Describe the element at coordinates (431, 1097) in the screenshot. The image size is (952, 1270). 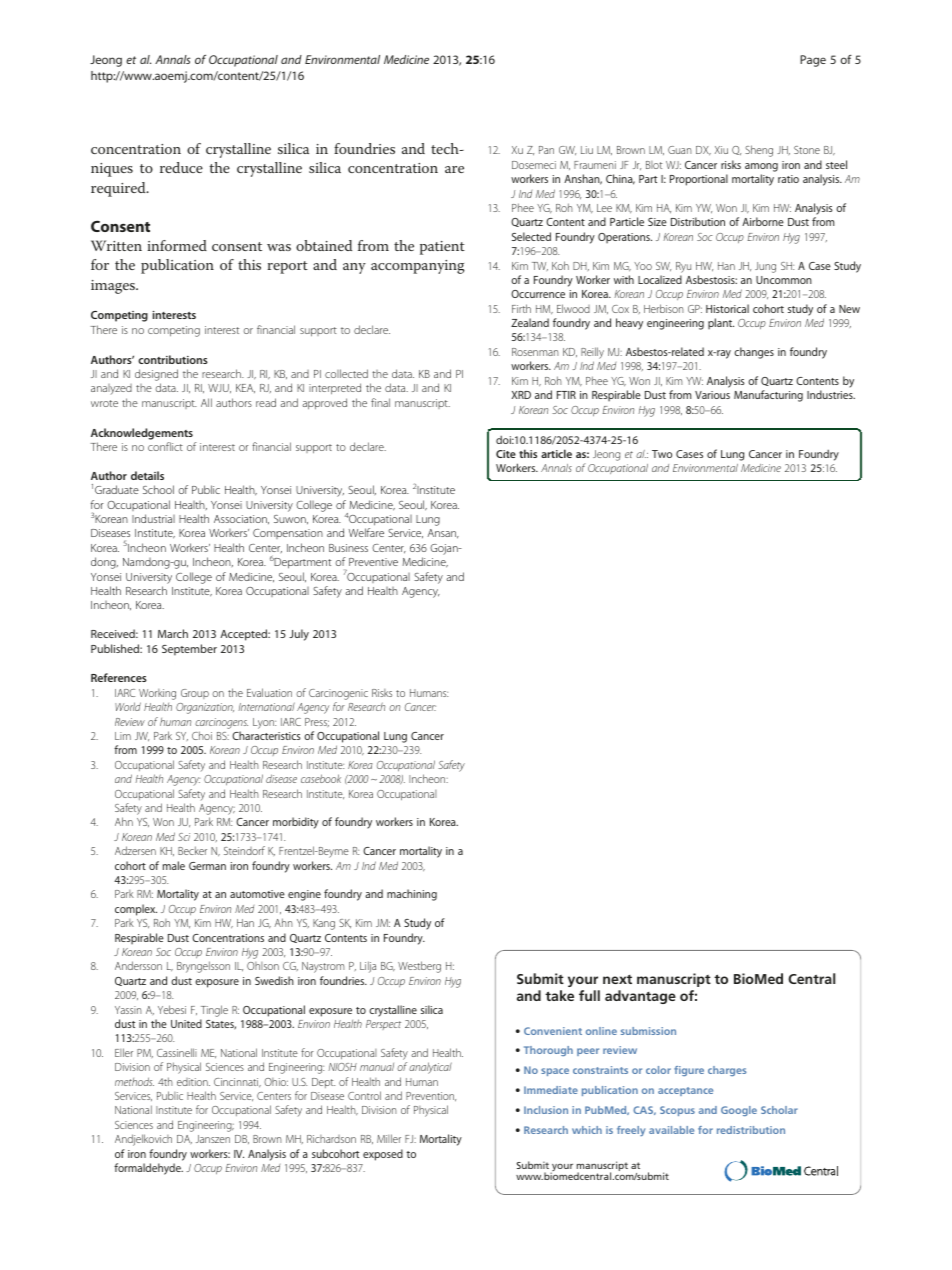
I see `Prevention` at that location.
